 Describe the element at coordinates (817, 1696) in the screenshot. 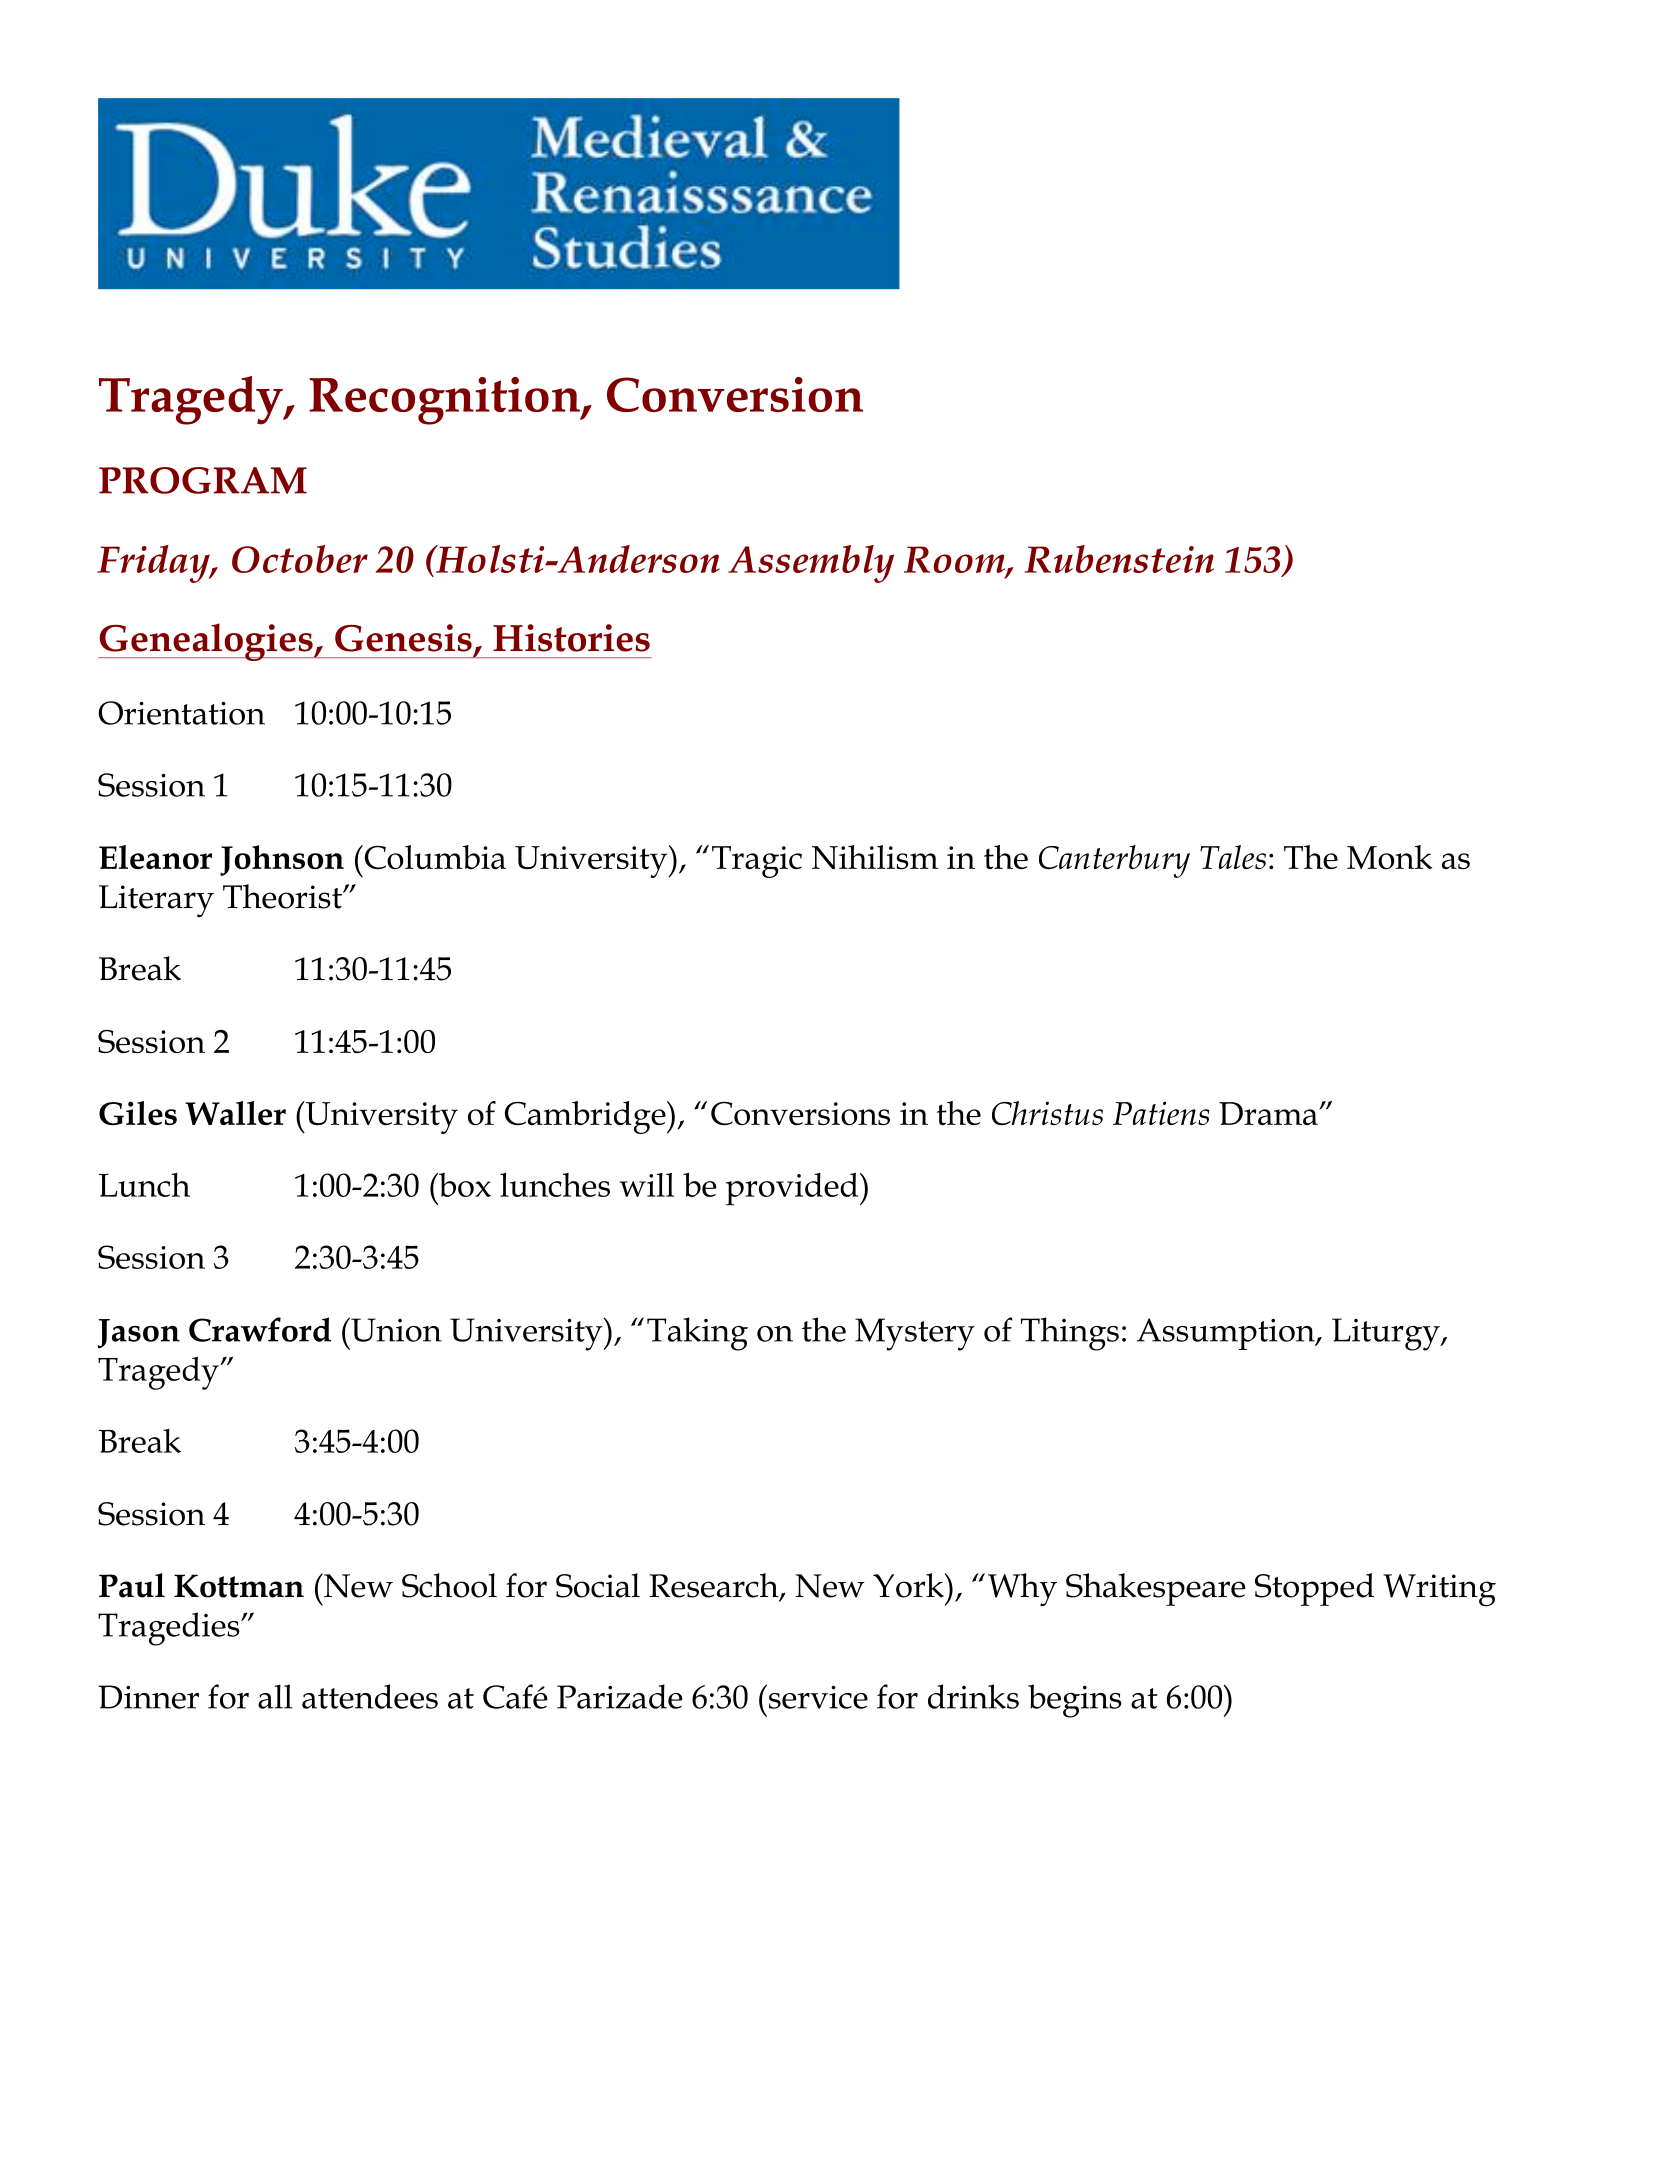

I see `service` at that location.
